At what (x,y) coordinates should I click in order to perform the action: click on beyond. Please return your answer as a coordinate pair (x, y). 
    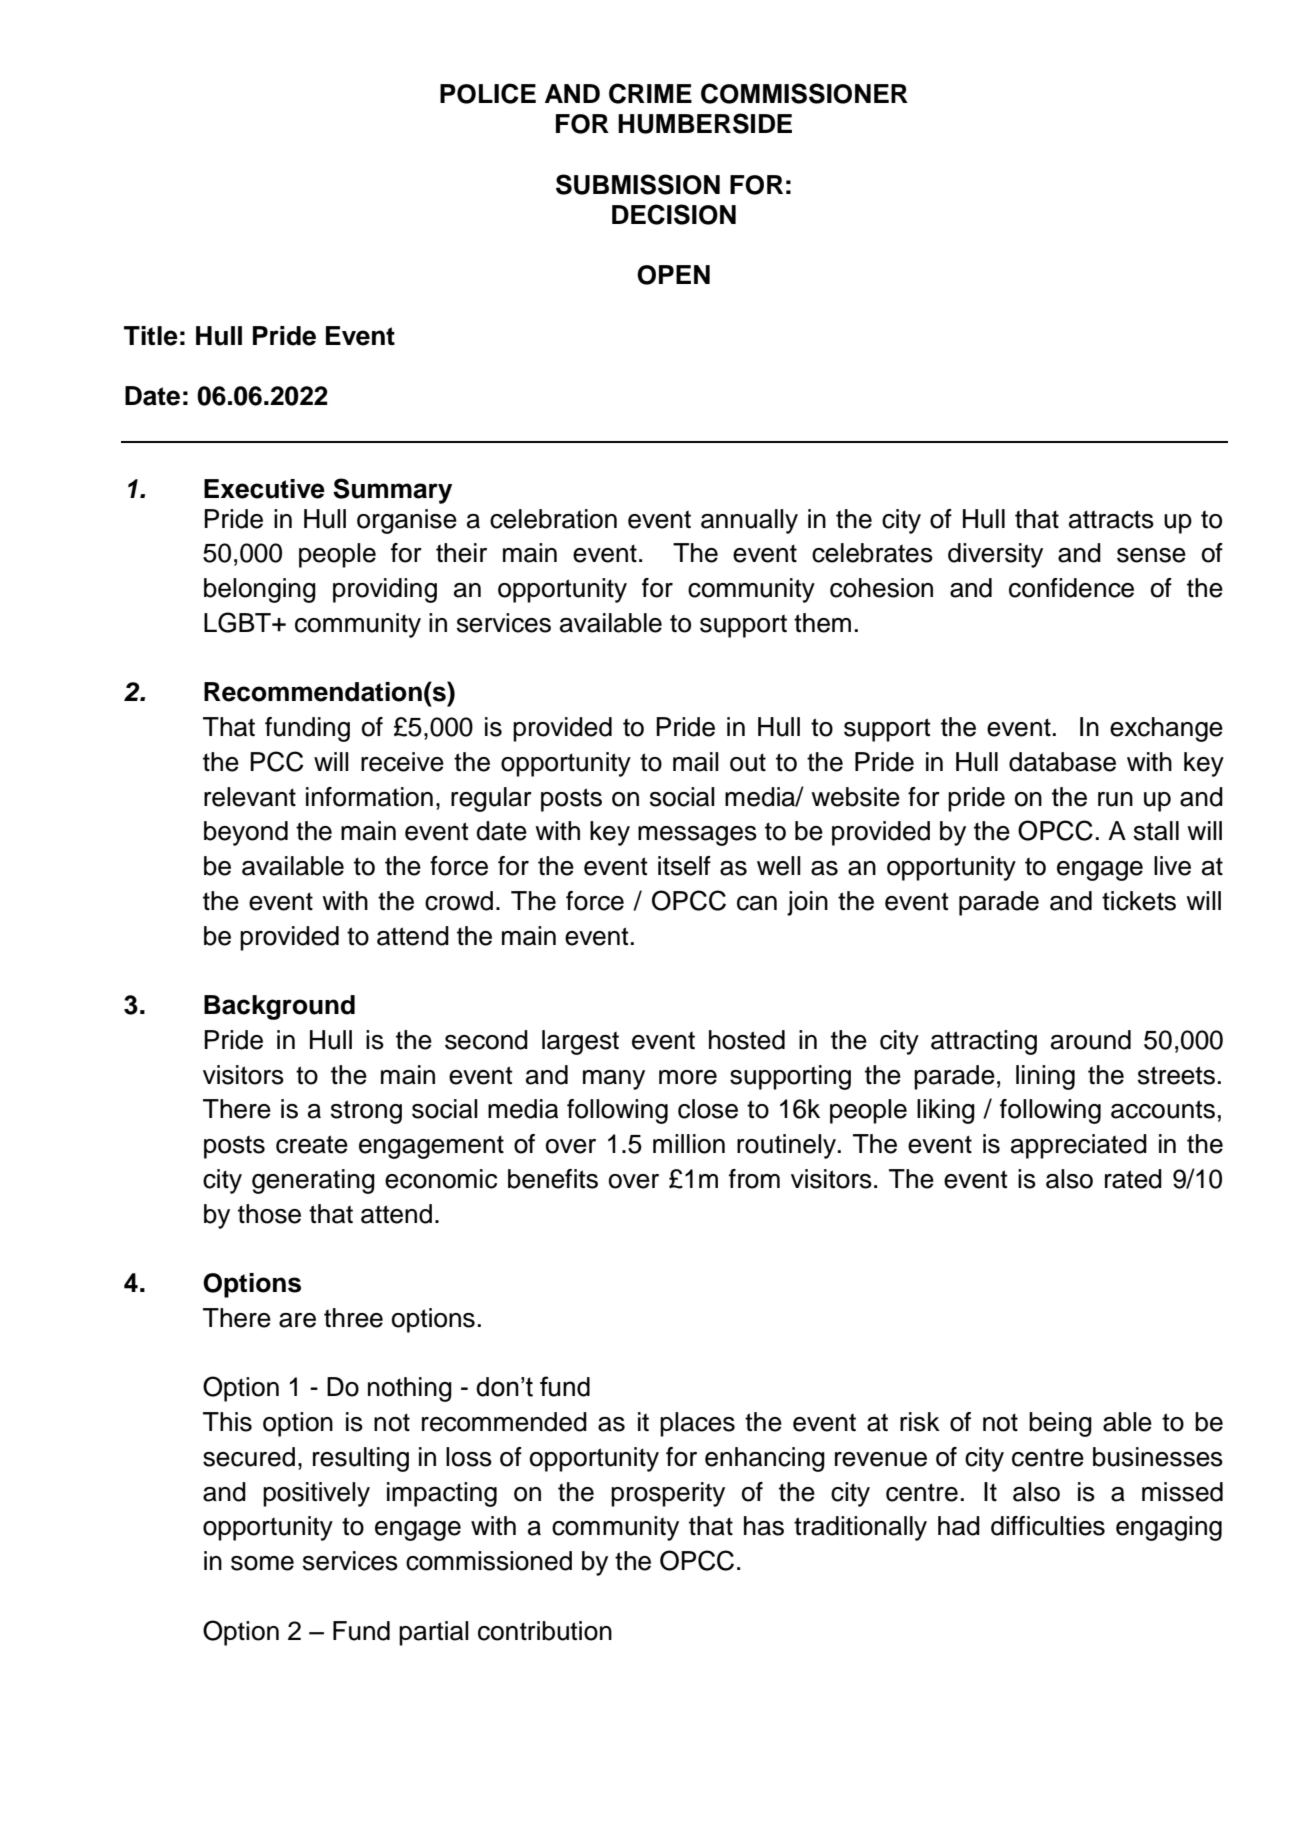
    Looking at the image, I should click on (246, 833).
